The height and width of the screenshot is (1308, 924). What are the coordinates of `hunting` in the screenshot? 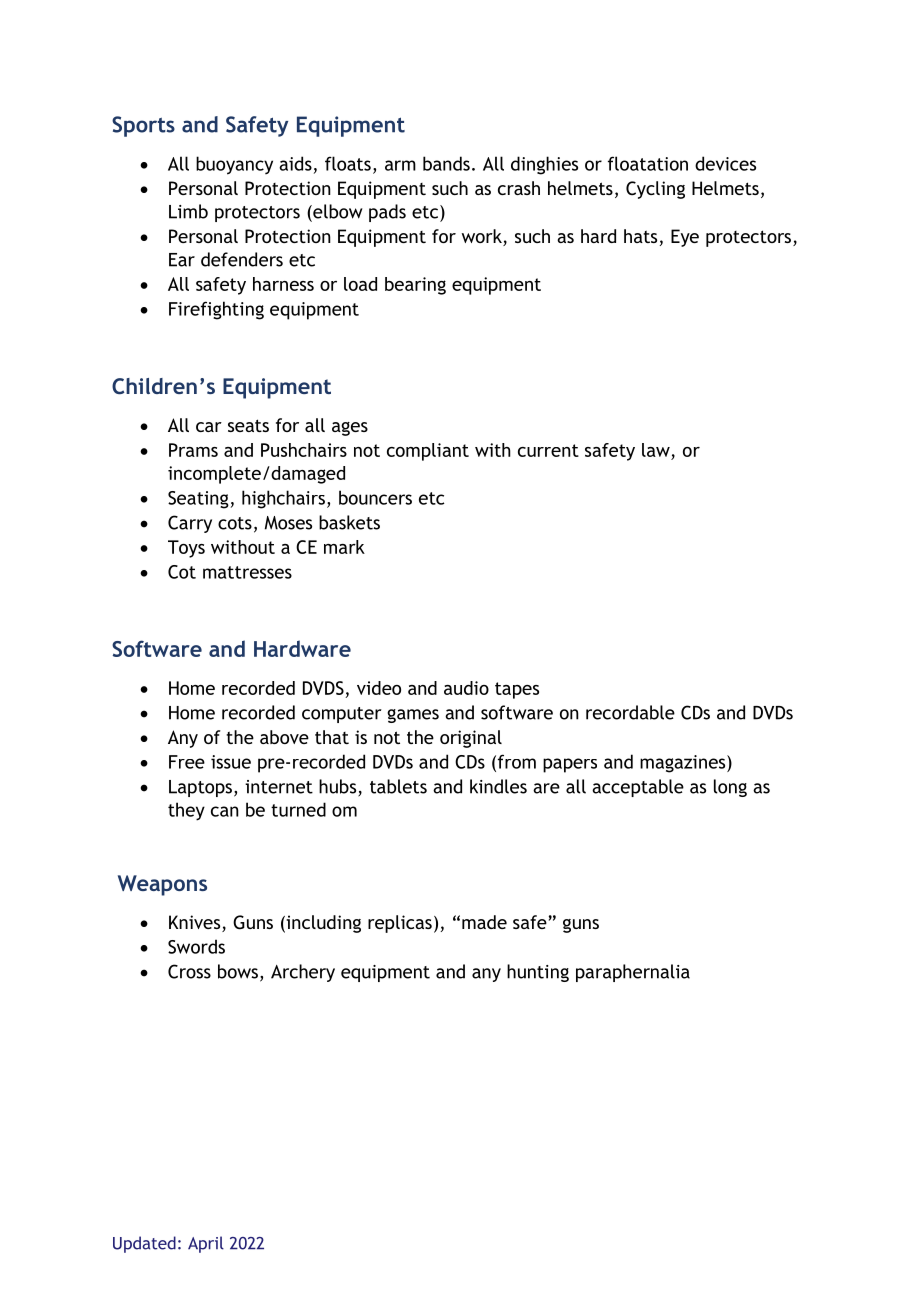 It's located at (538, 973).
